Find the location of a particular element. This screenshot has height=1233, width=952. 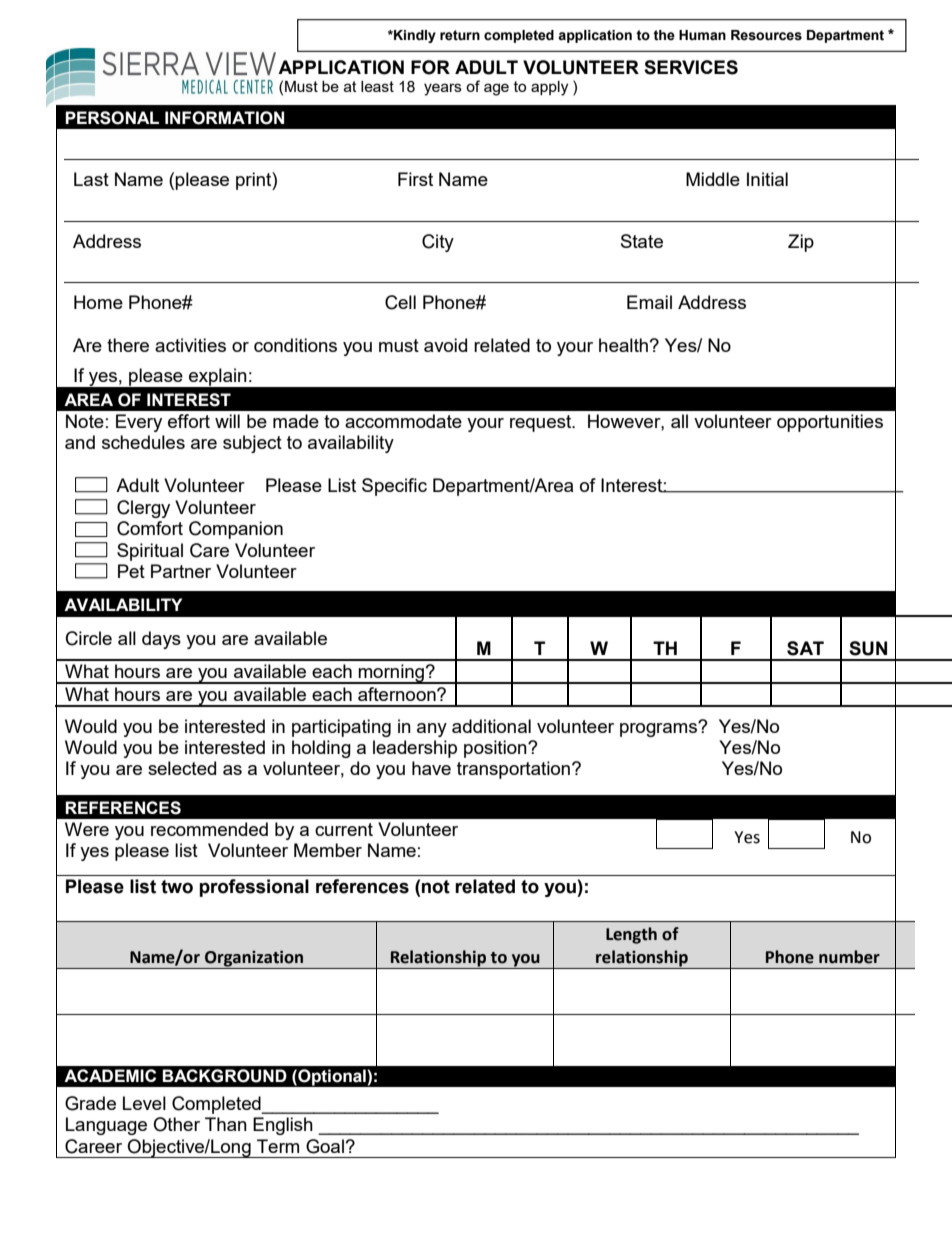

opportunities is located at coordinates (830, 423).
